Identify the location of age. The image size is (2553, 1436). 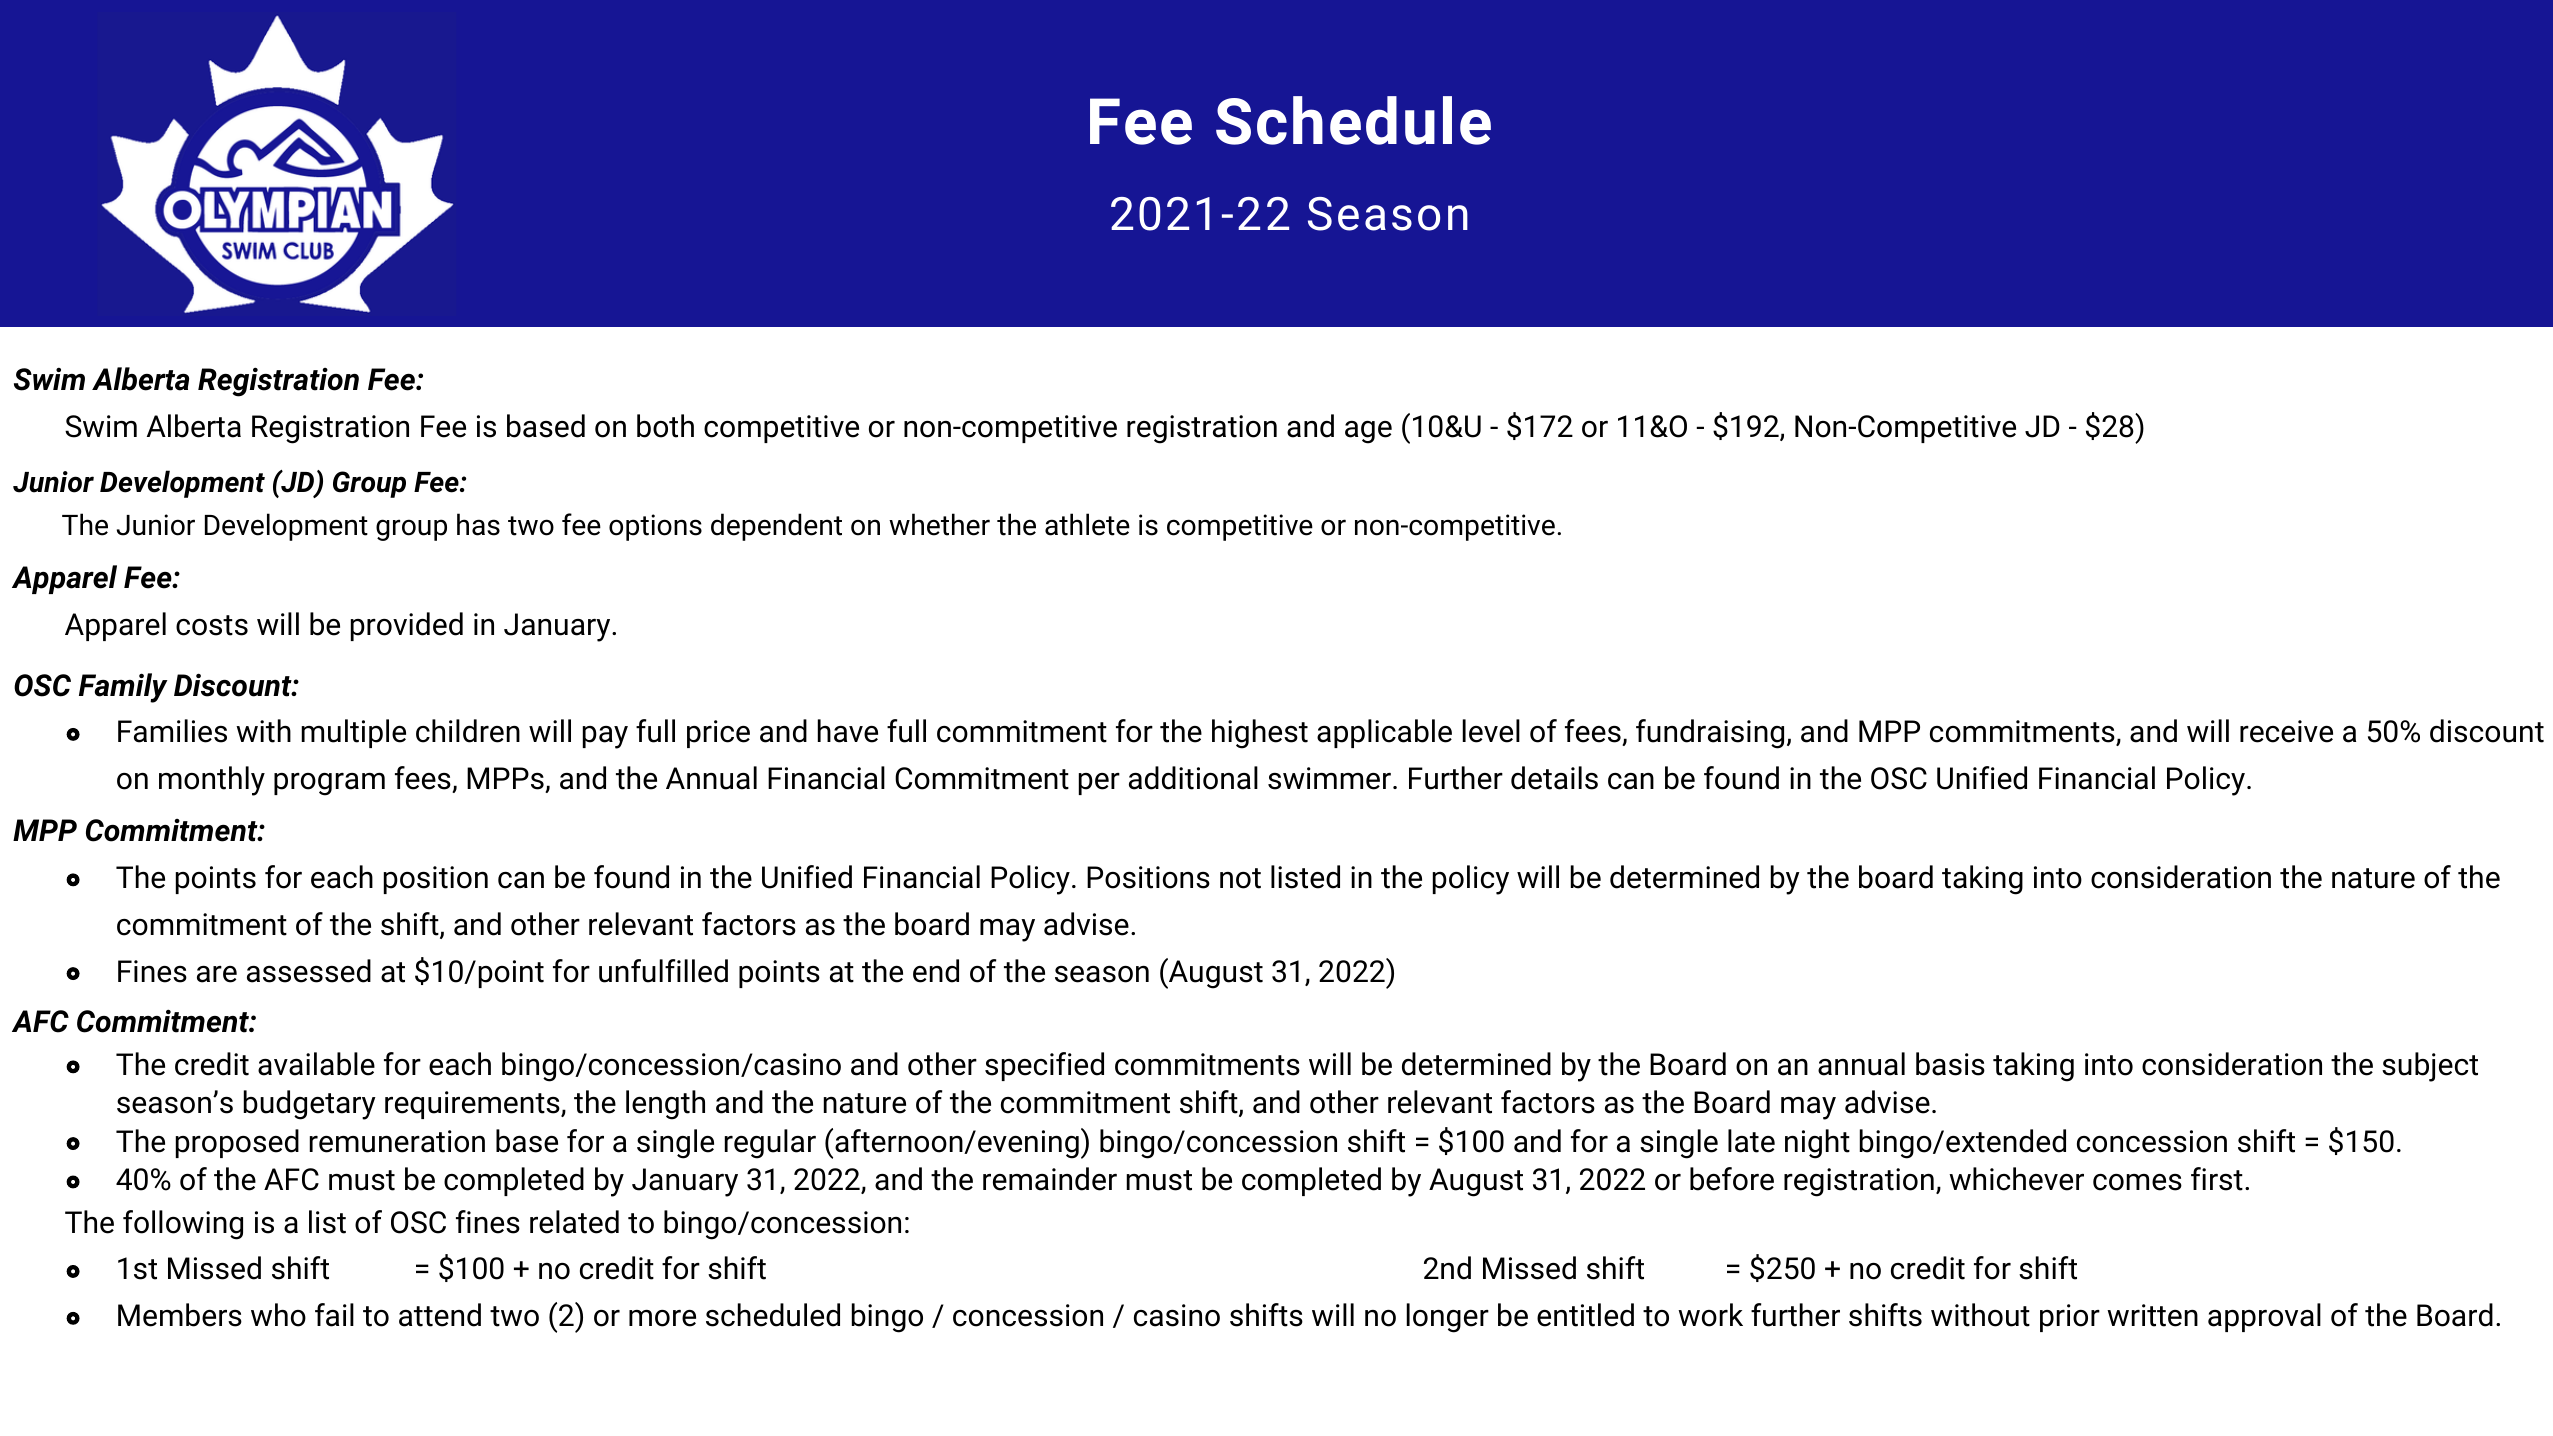
(1368, 432).
